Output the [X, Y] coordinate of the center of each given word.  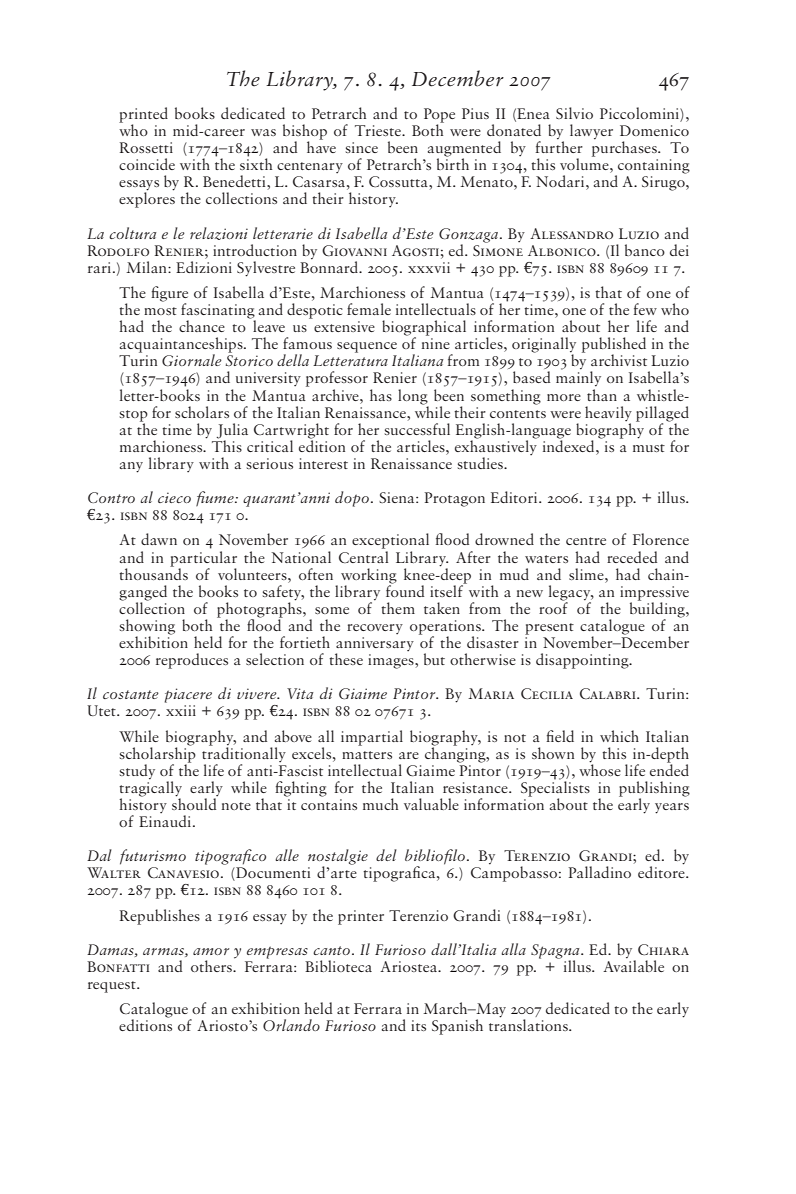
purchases [625, 148]
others [212, 966]
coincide [147, 164]
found [405, 590]
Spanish [457, 1027]
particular [203, 558]
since [362, 147]
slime [587, 574]
